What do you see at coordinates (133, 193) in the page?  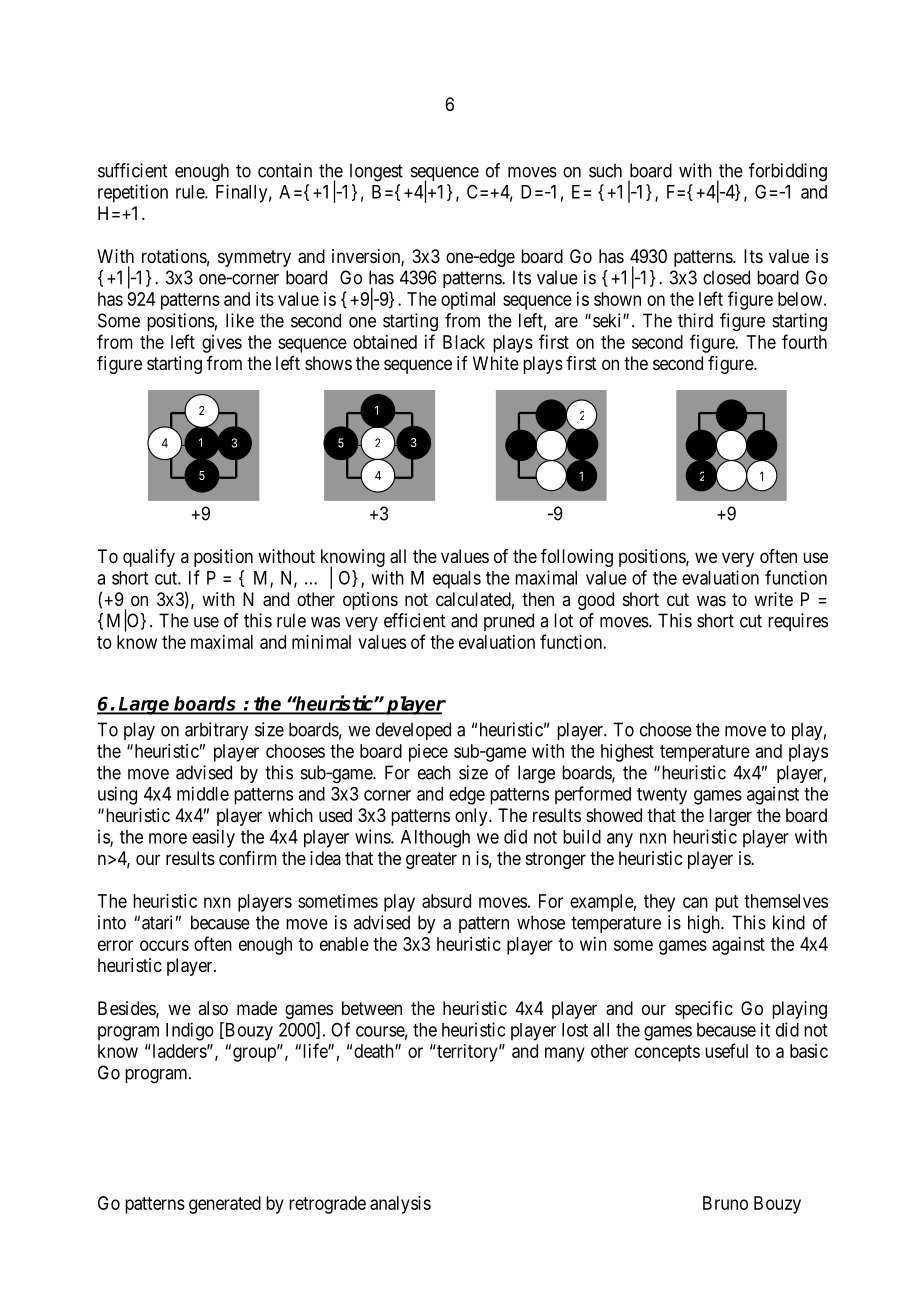 I see `repetition` at bounding box center [133, 193].
